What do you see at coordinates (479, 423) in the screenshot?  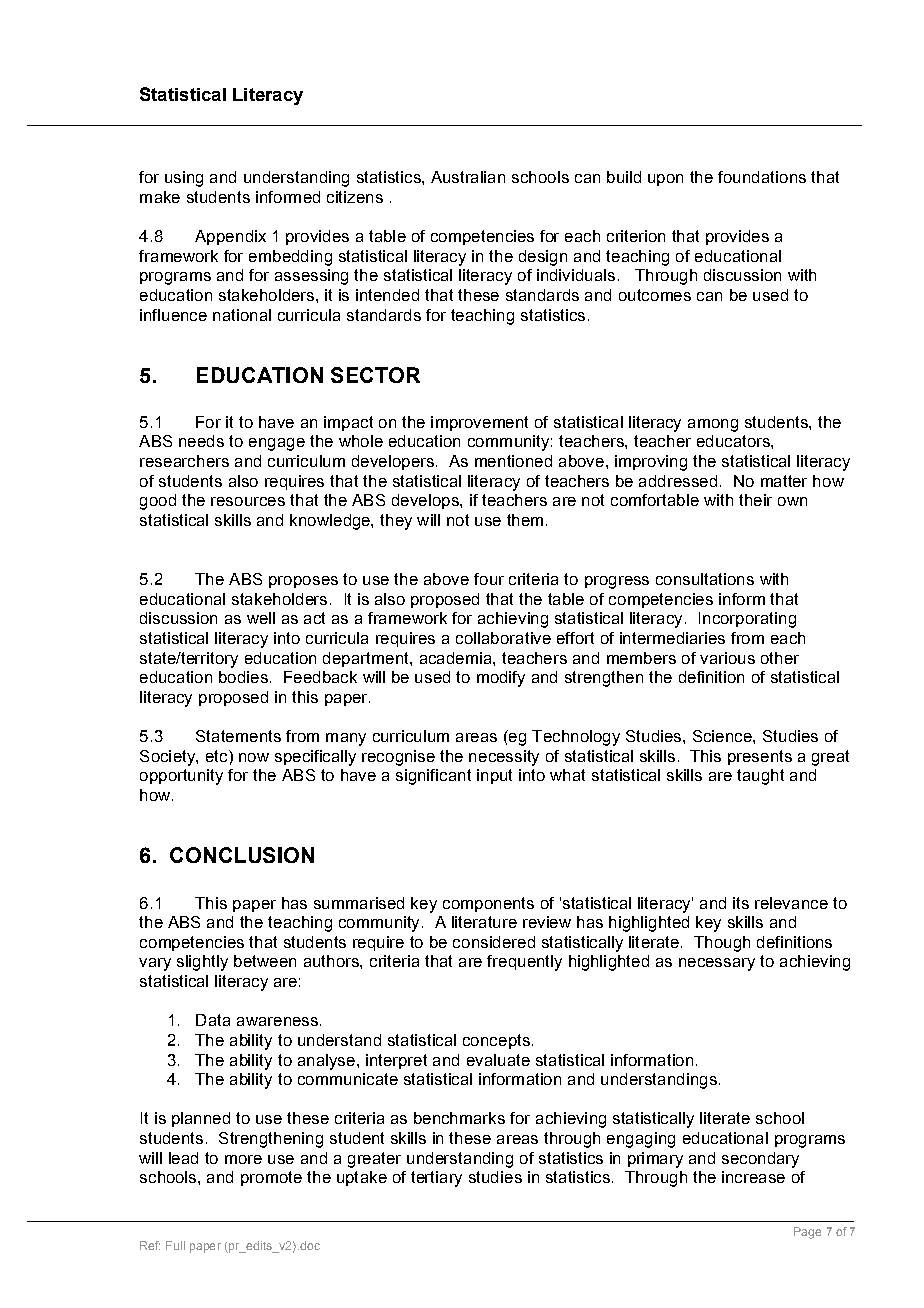 I see `improvement` at bounding box center [479, 423].
